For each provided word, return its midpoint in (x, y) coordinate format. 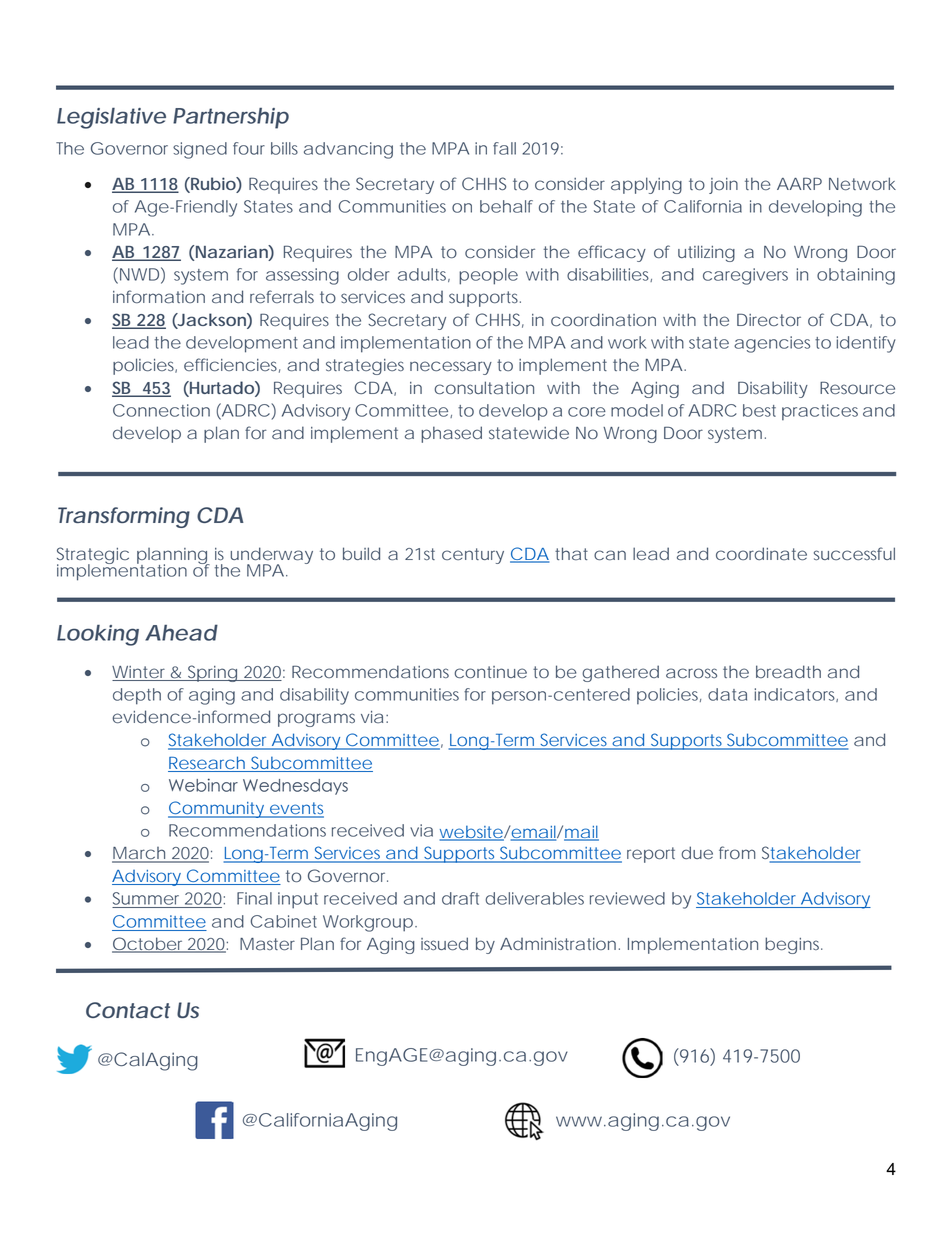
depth (137, 696)
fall (504, 148)
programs (316, 720)
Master (267, 944)
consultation (484, 388)
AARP (799, 183)
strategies (365, 367)
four (249, 148)
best (759, 410)
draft (460, 898)
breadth (788, 672)
